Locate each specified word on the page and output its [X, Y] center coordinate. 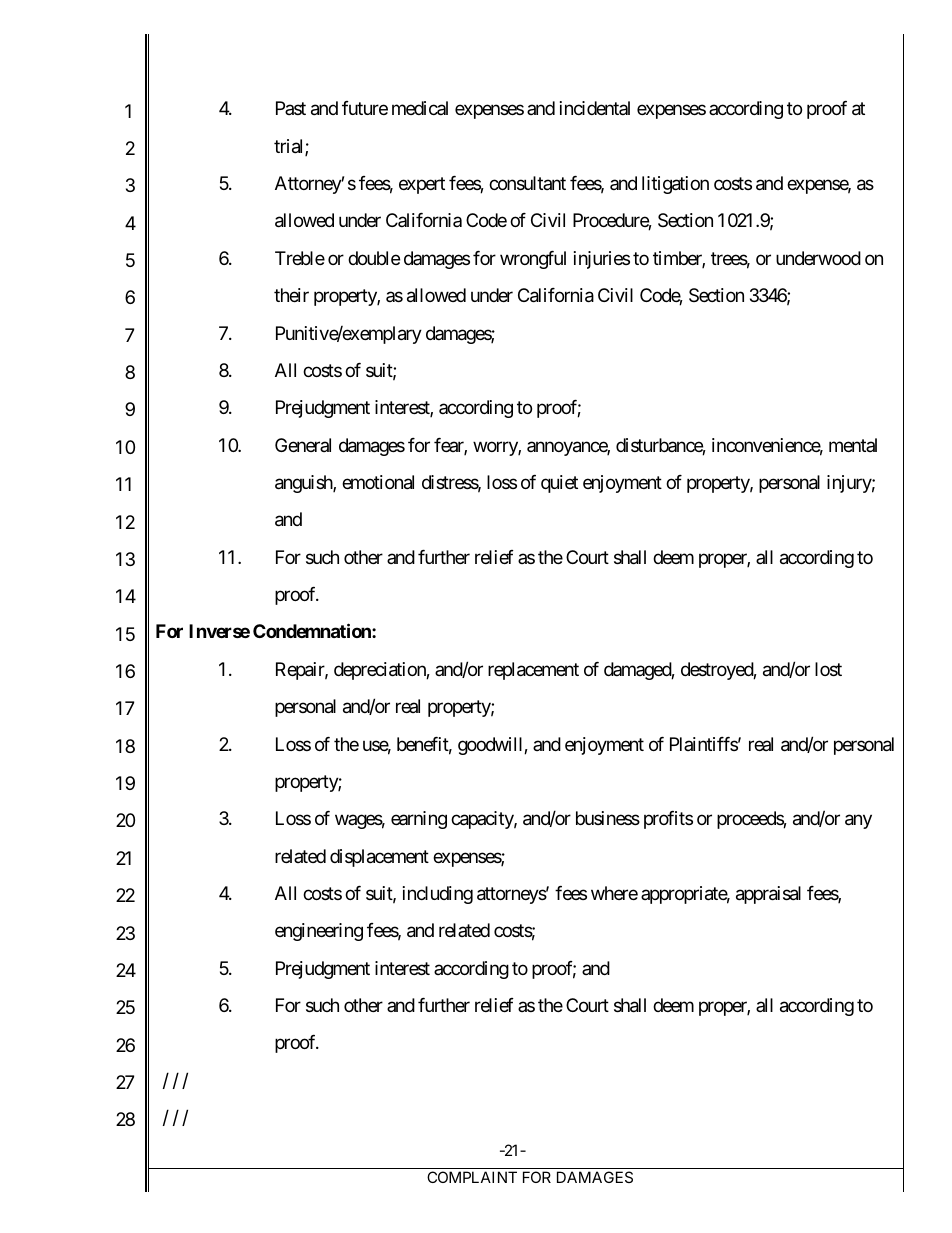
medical [420, 108]
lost [828, 669]
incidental [595, 108]
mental [853, 445]
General [303, 445]
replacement [533, 671]
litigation [675, 185]
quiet [559, 484]
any [858, 822]
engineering [319, 932]
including [438, 895]
